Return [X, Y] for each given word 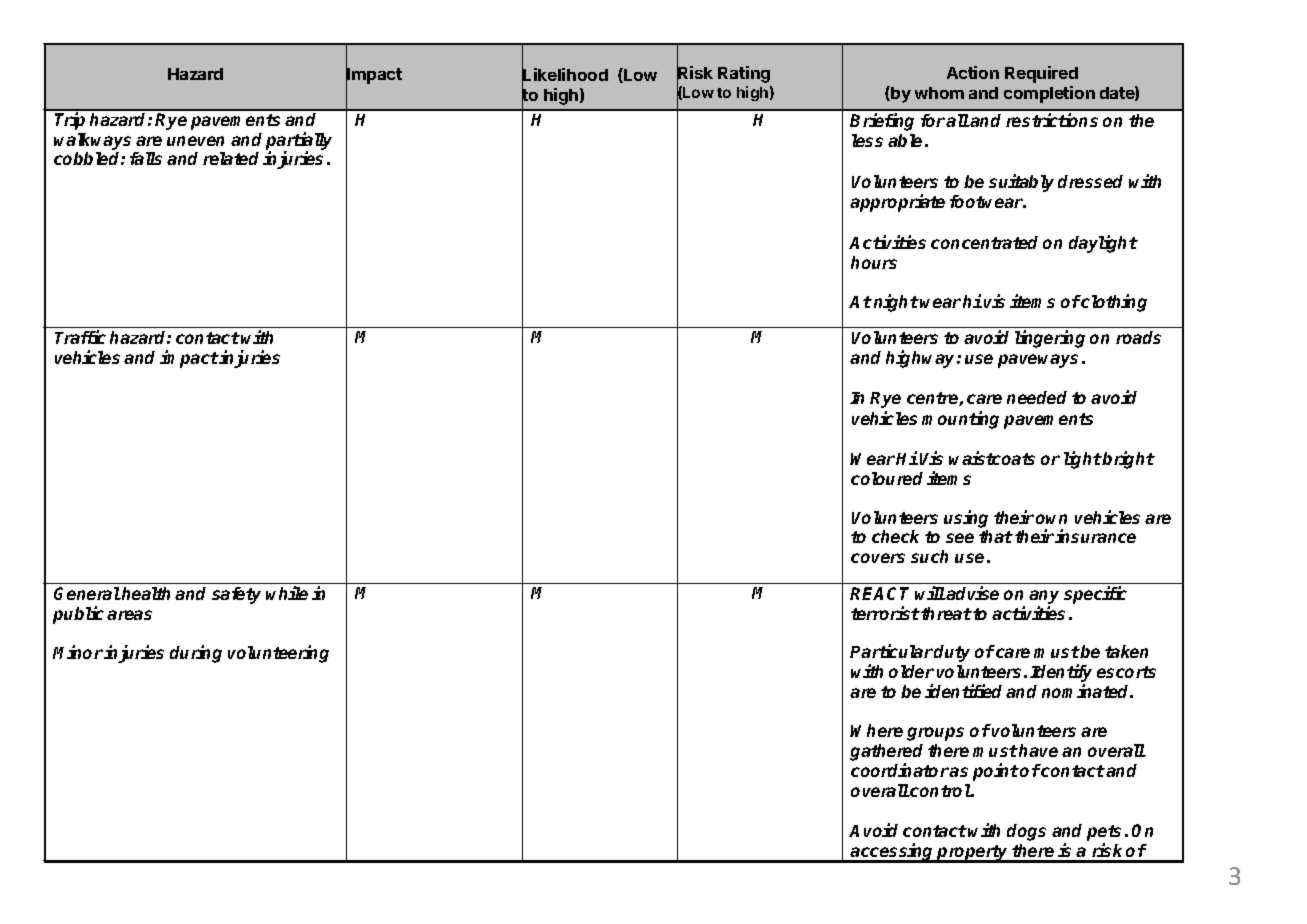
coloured [887, 478]
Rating [744, 74]
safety [236, 595]
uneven [195, 141]
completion [1049, 94]
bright [1128, 460]
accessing [893, 853]
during [196, 654]
